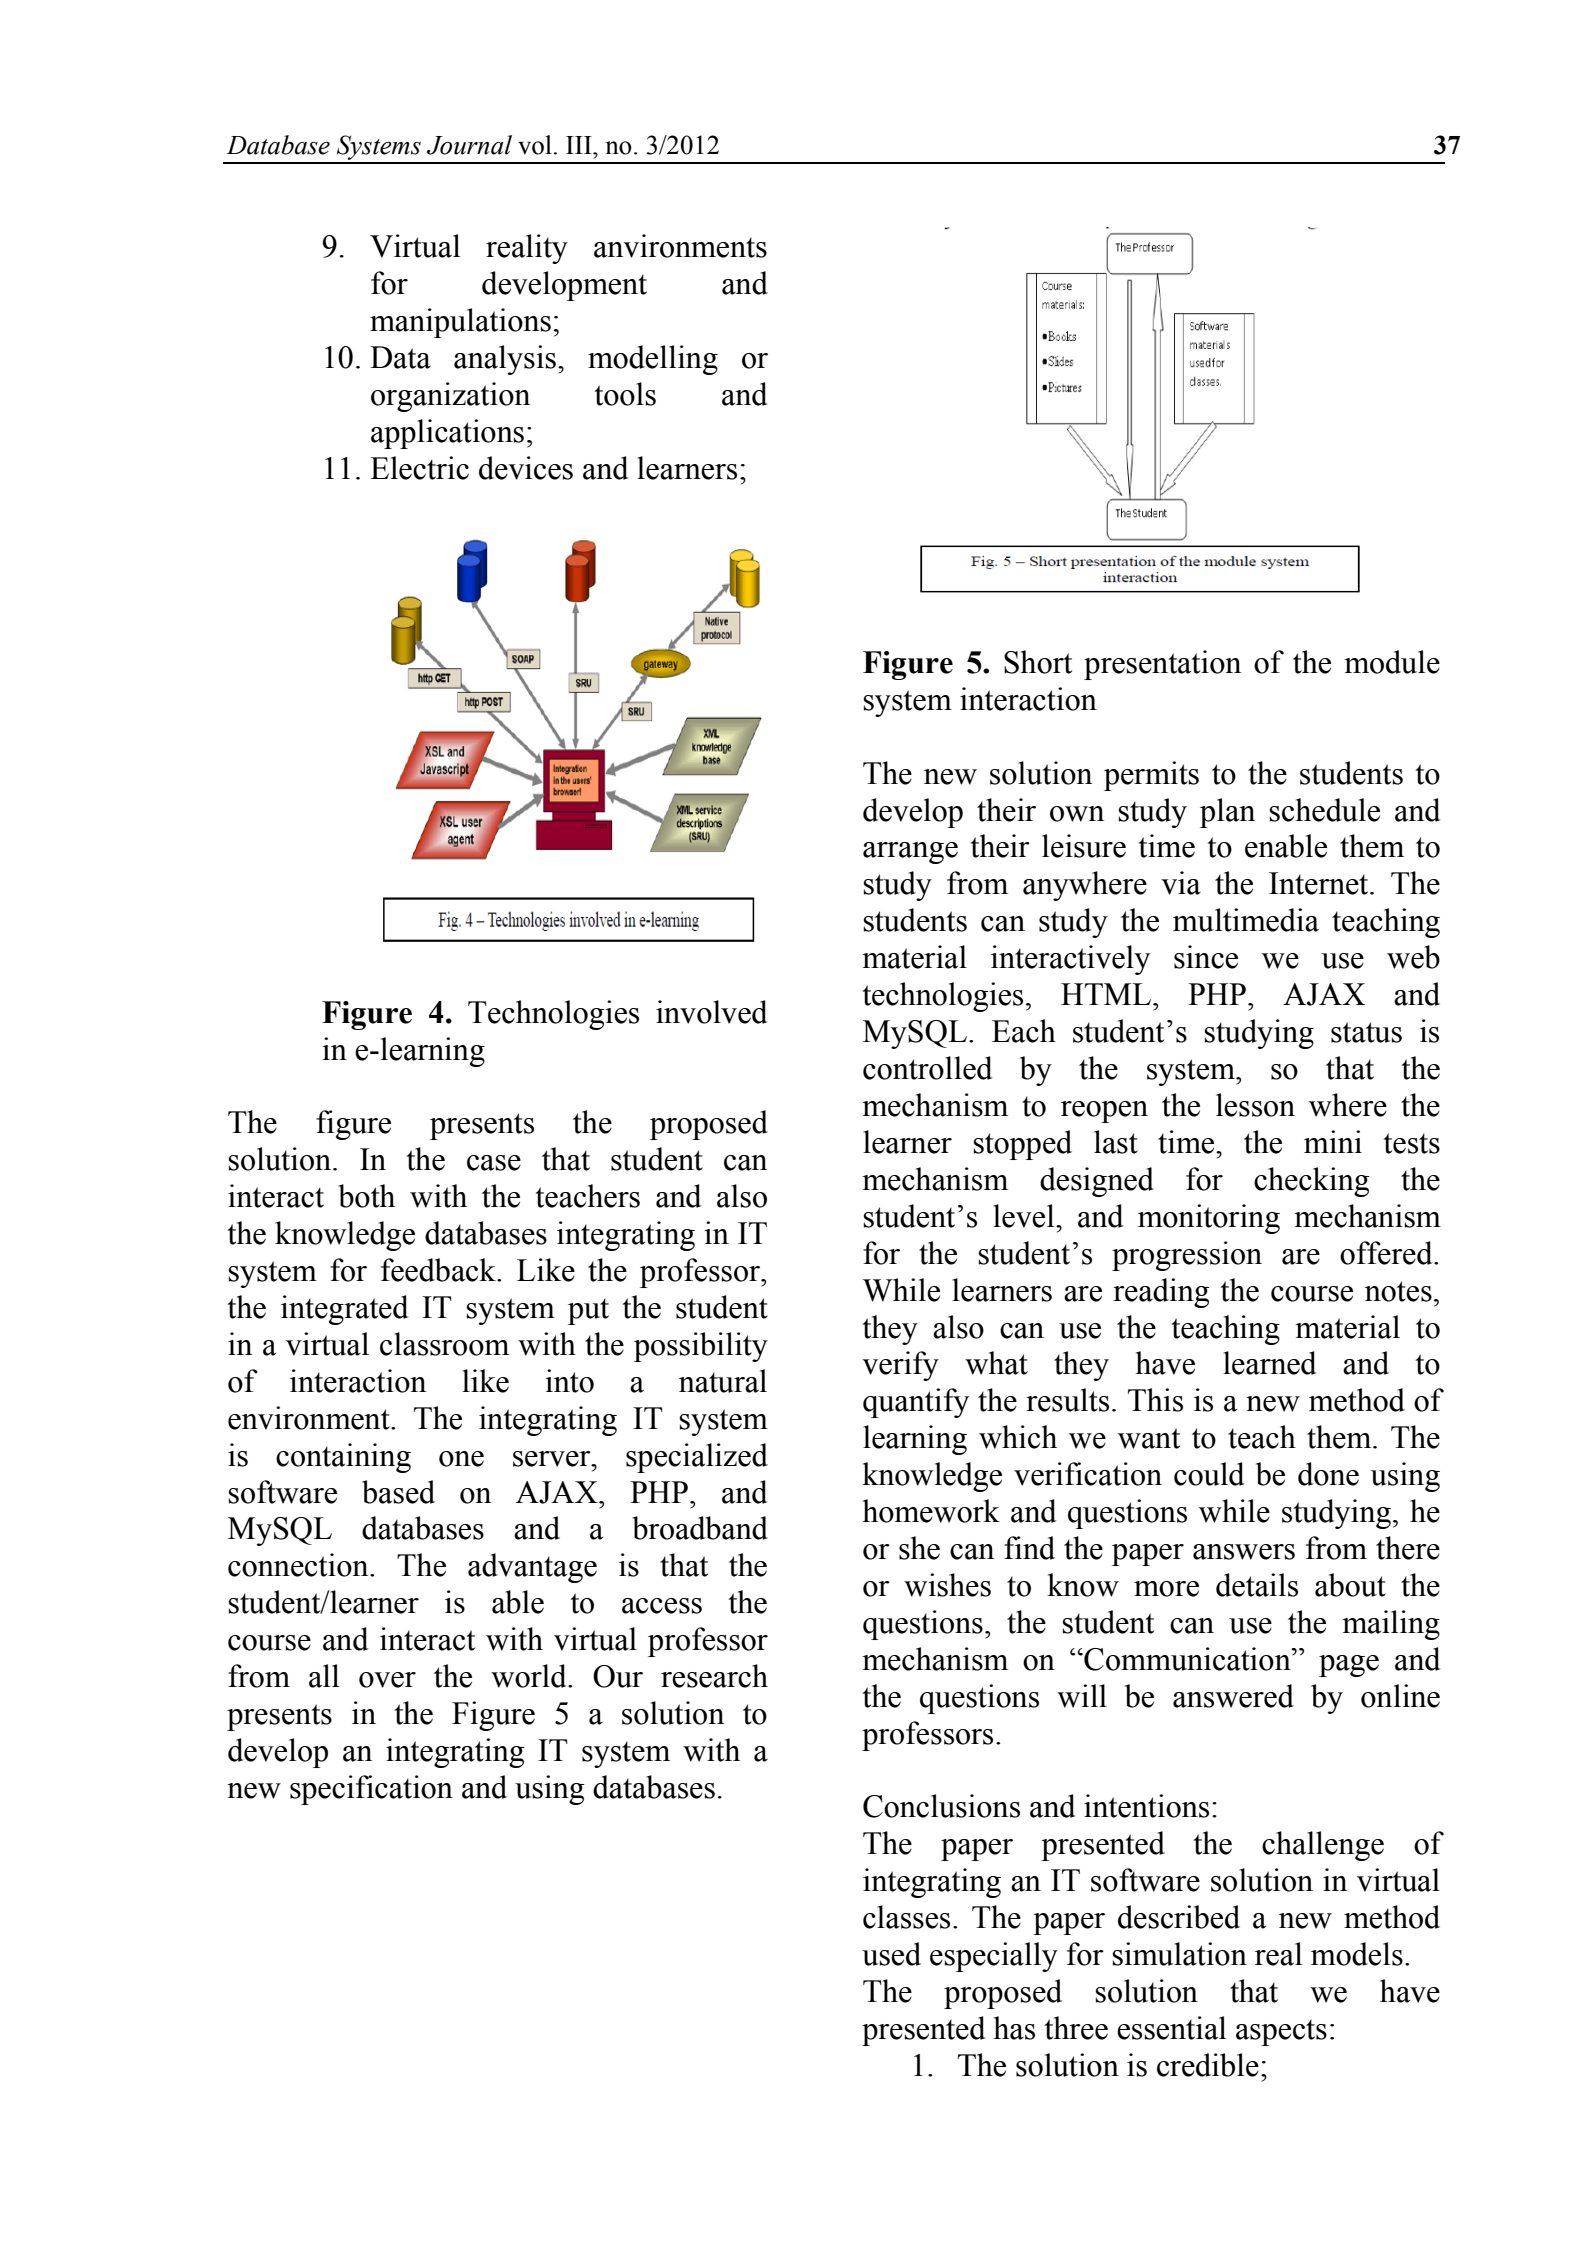 This screenshot has height=2253, width=1592. What do you see at coordinates (653, 360) in the screenshot?
I see `modelling` at bounding box center [653, 360].
